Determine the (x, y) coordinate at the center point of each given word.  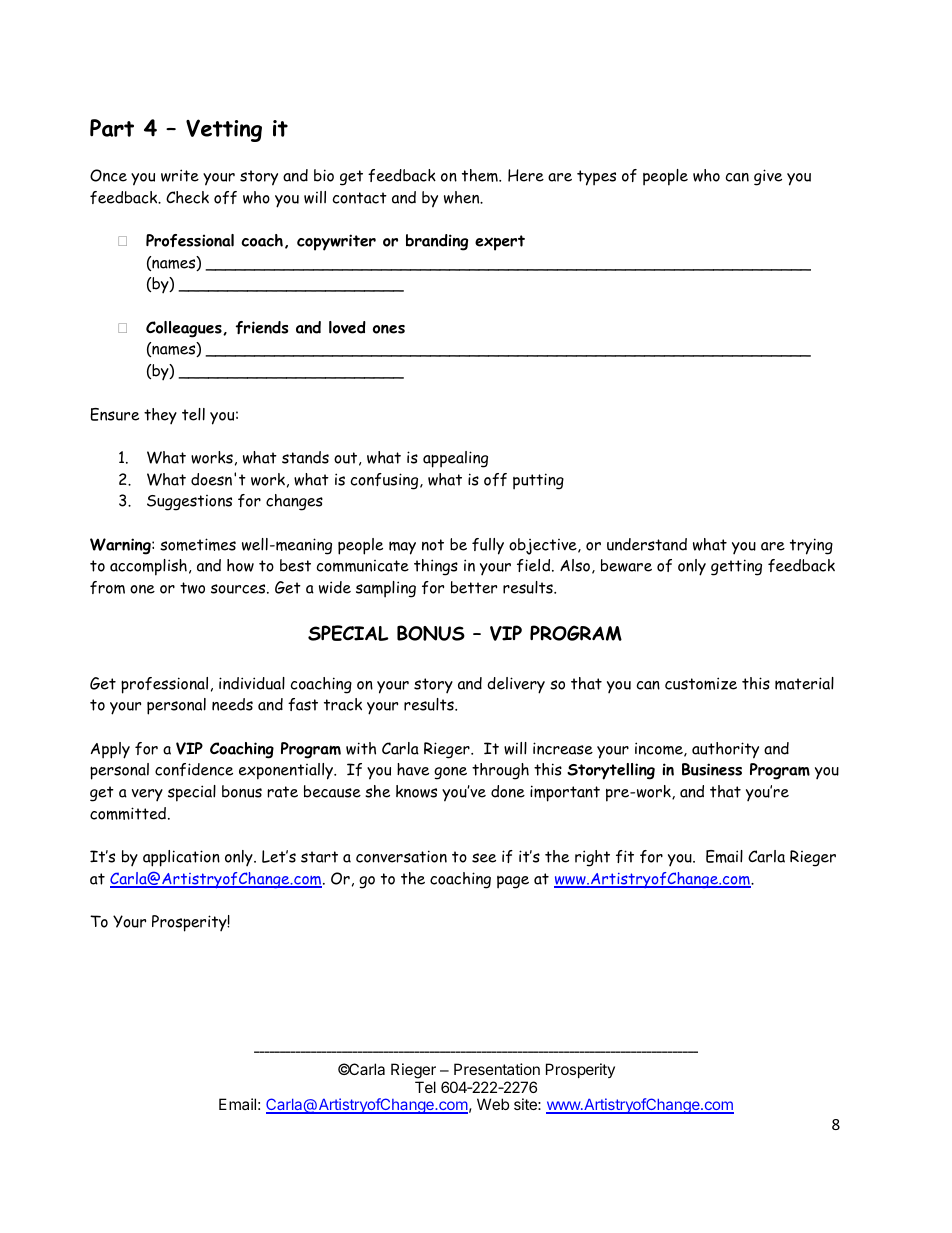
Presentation (497, 1069)
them (481, 175)
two (192, 588)
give (768, 177)
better (474, 587)
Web (493, 1104)
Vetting (224, 130)
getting (736, 567)
